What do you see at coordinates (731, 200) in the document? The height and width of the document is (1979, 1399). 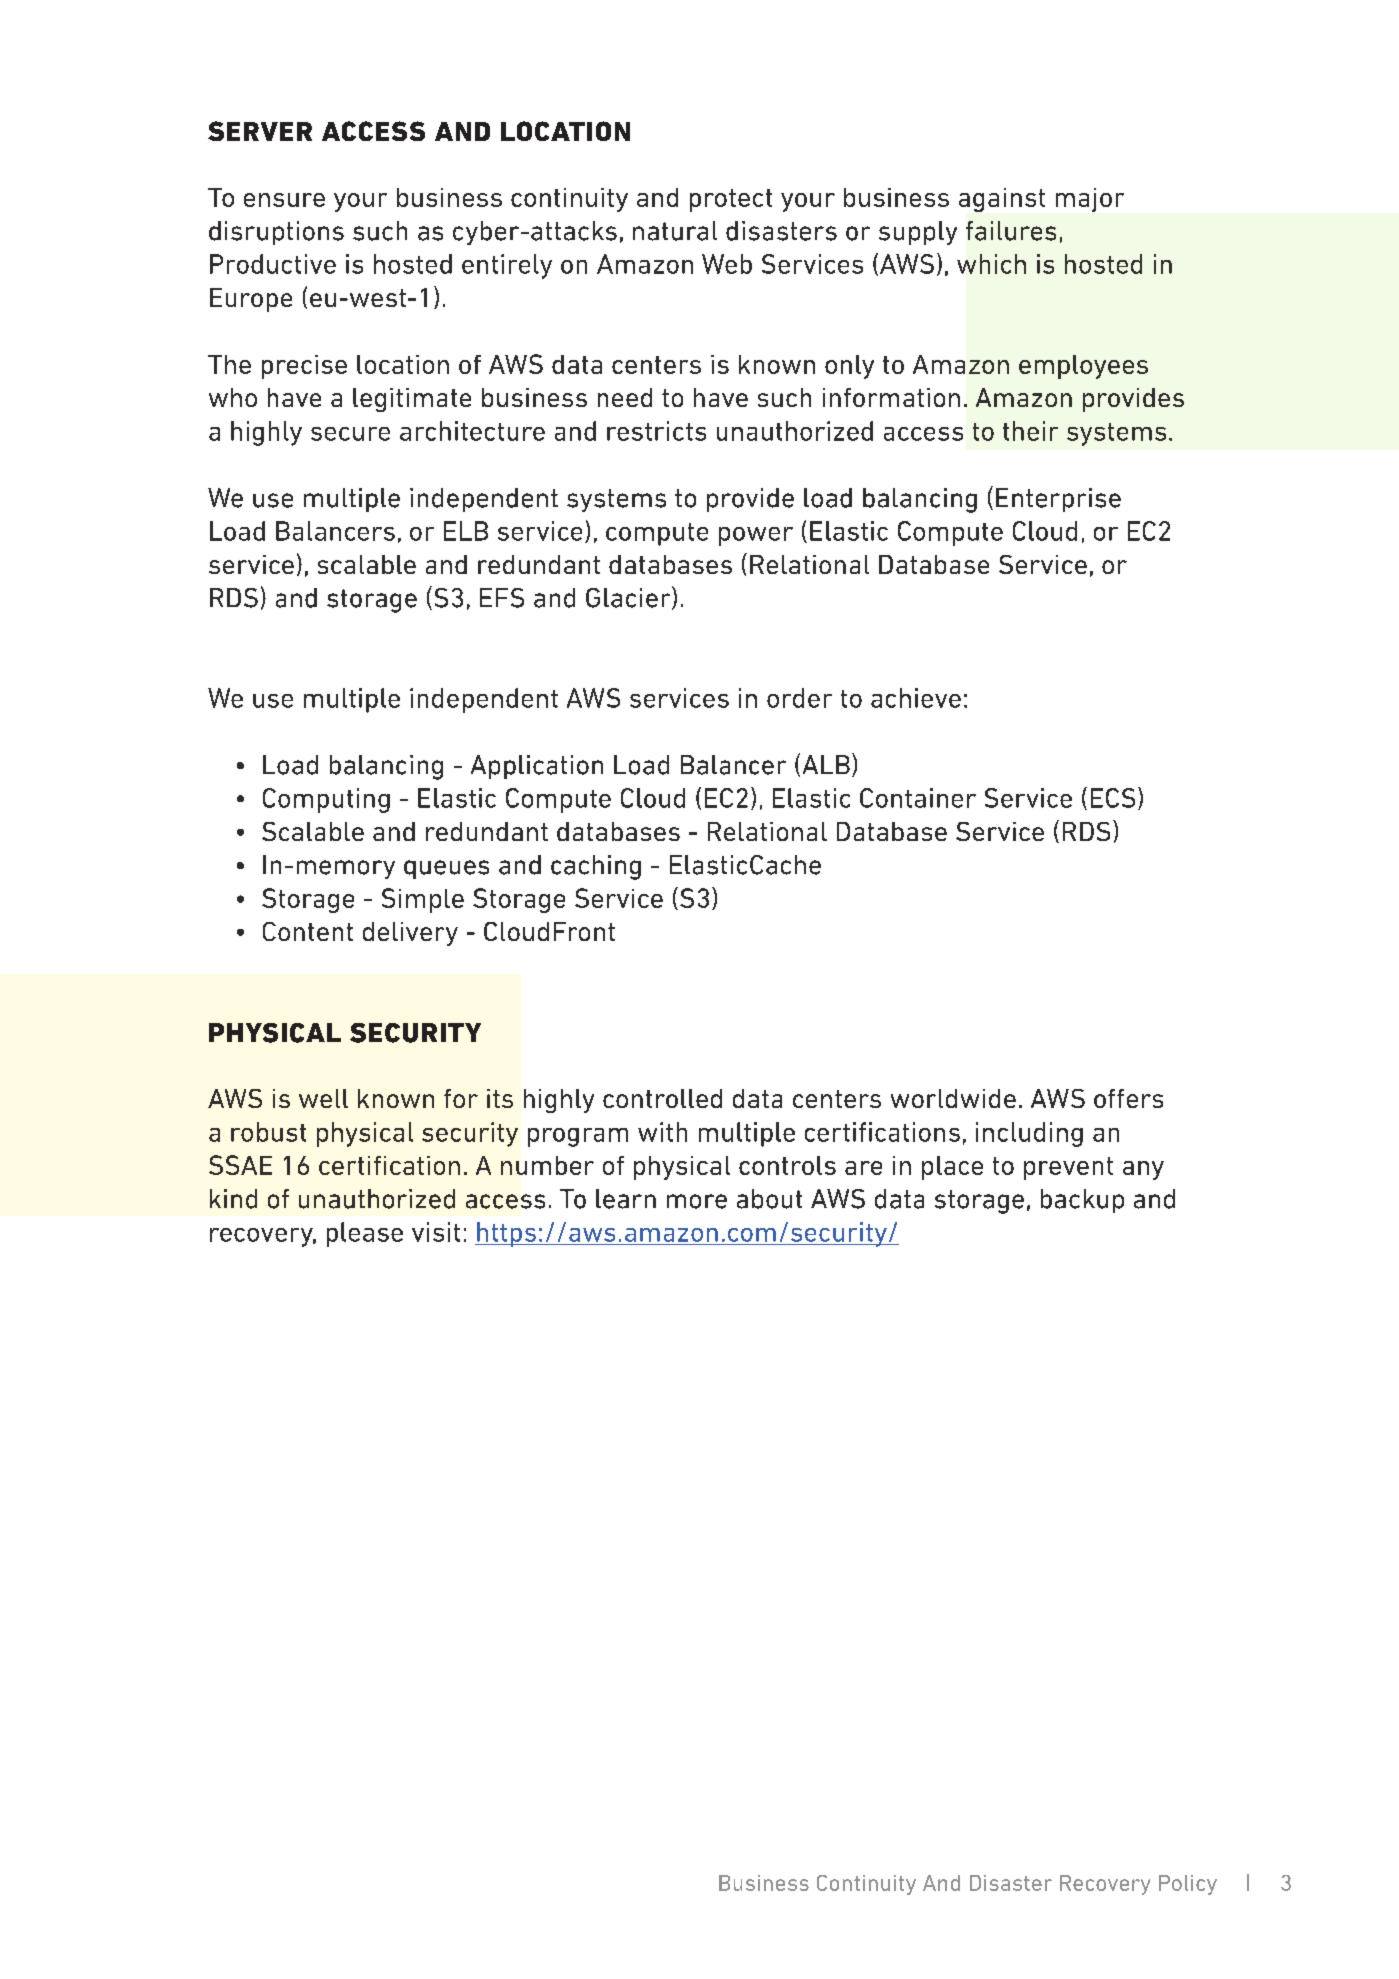 I see `protect` at bounding box center [731, 200].
